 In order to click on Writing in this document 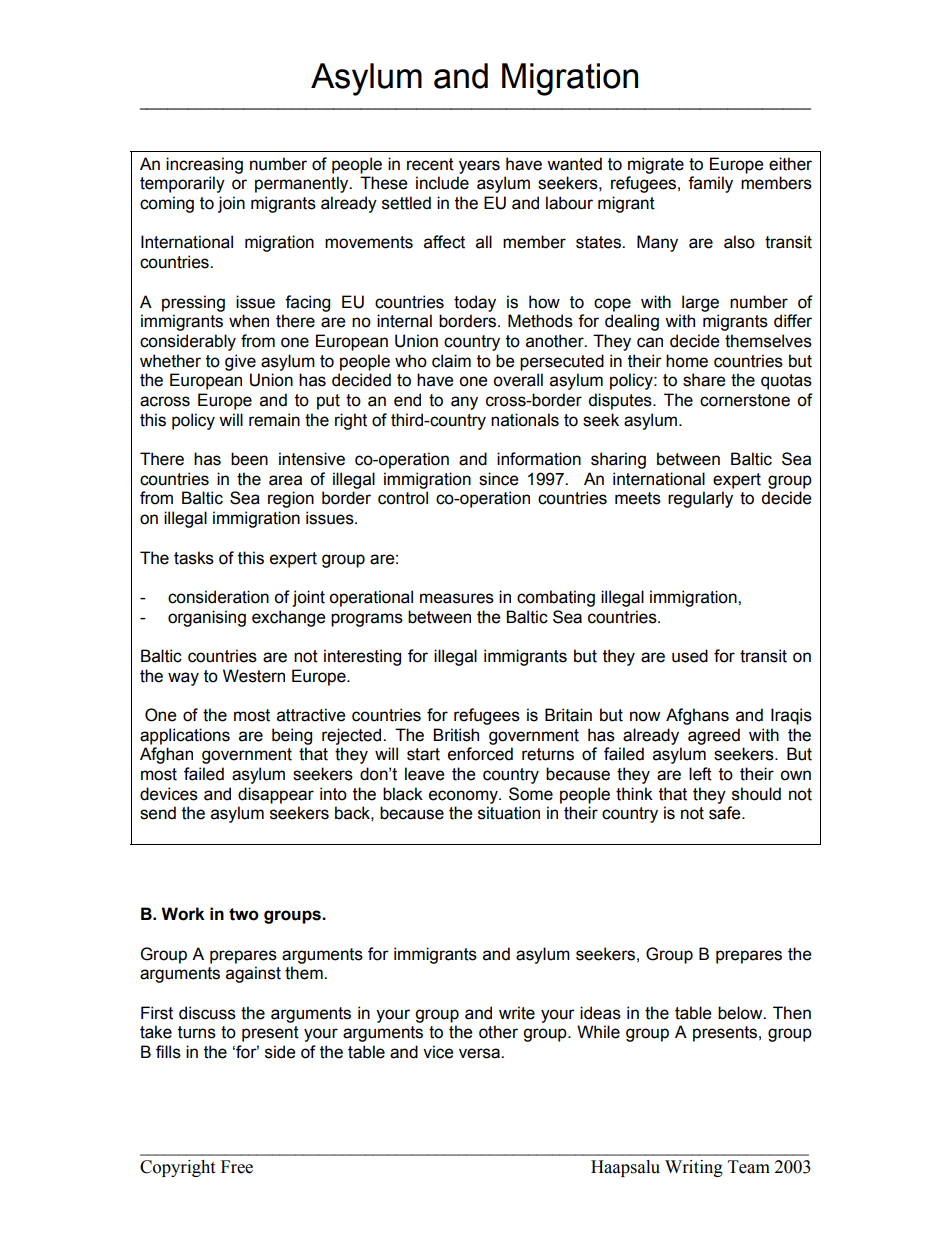, I will do `click(694, 1168)`.
